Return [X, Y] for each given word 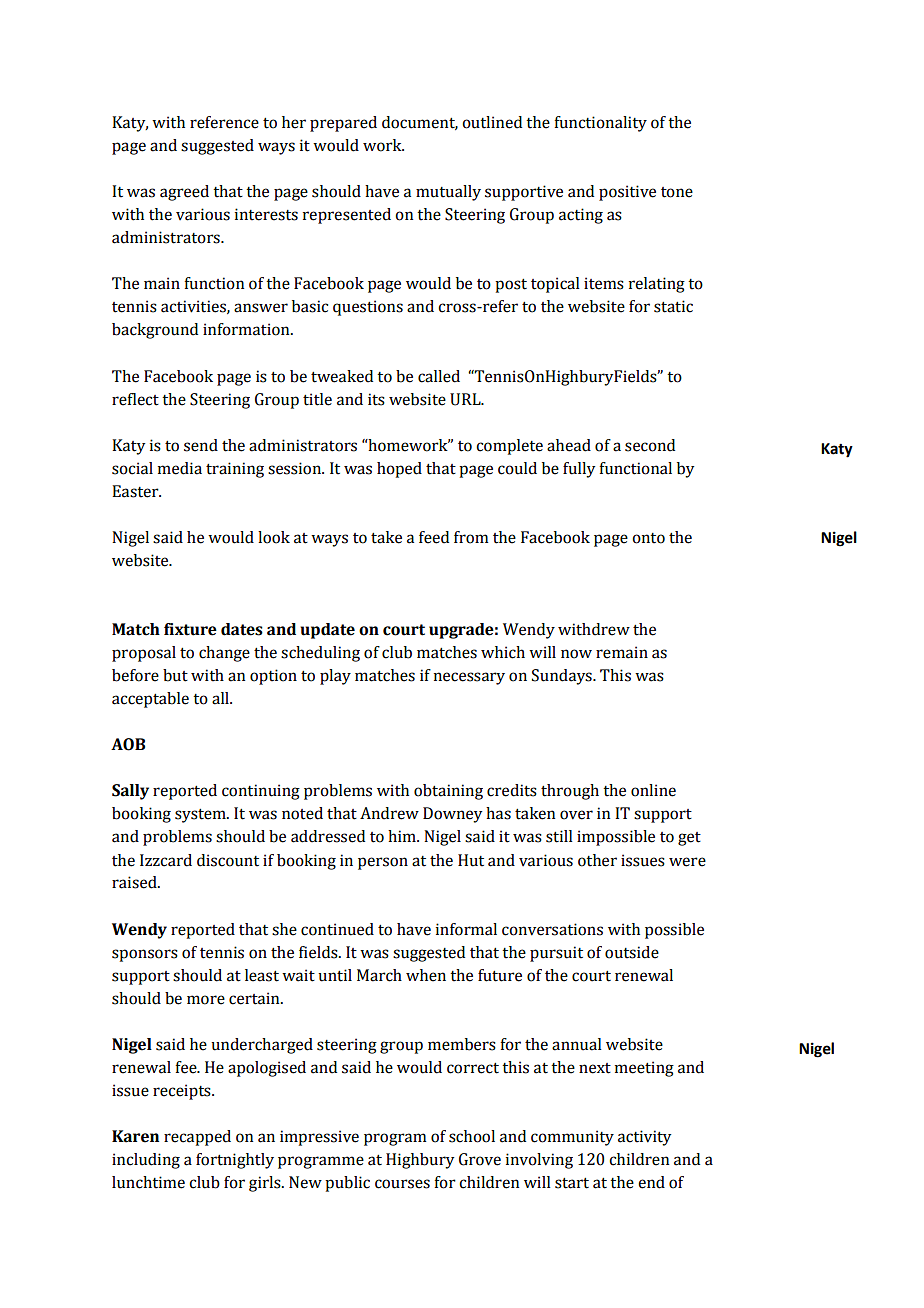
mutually [448, 193]
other [597, 860]
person [383, 863]
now [576, 654]
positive [627, 193]
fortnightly [235, 1161]
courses [402, 1184]
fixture [190, 629]
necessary [469, 678]
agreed [184, 193]
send [201, 445]
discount [228, 860]
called [439, 376]
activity [644, 1138]
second [650, 445]
